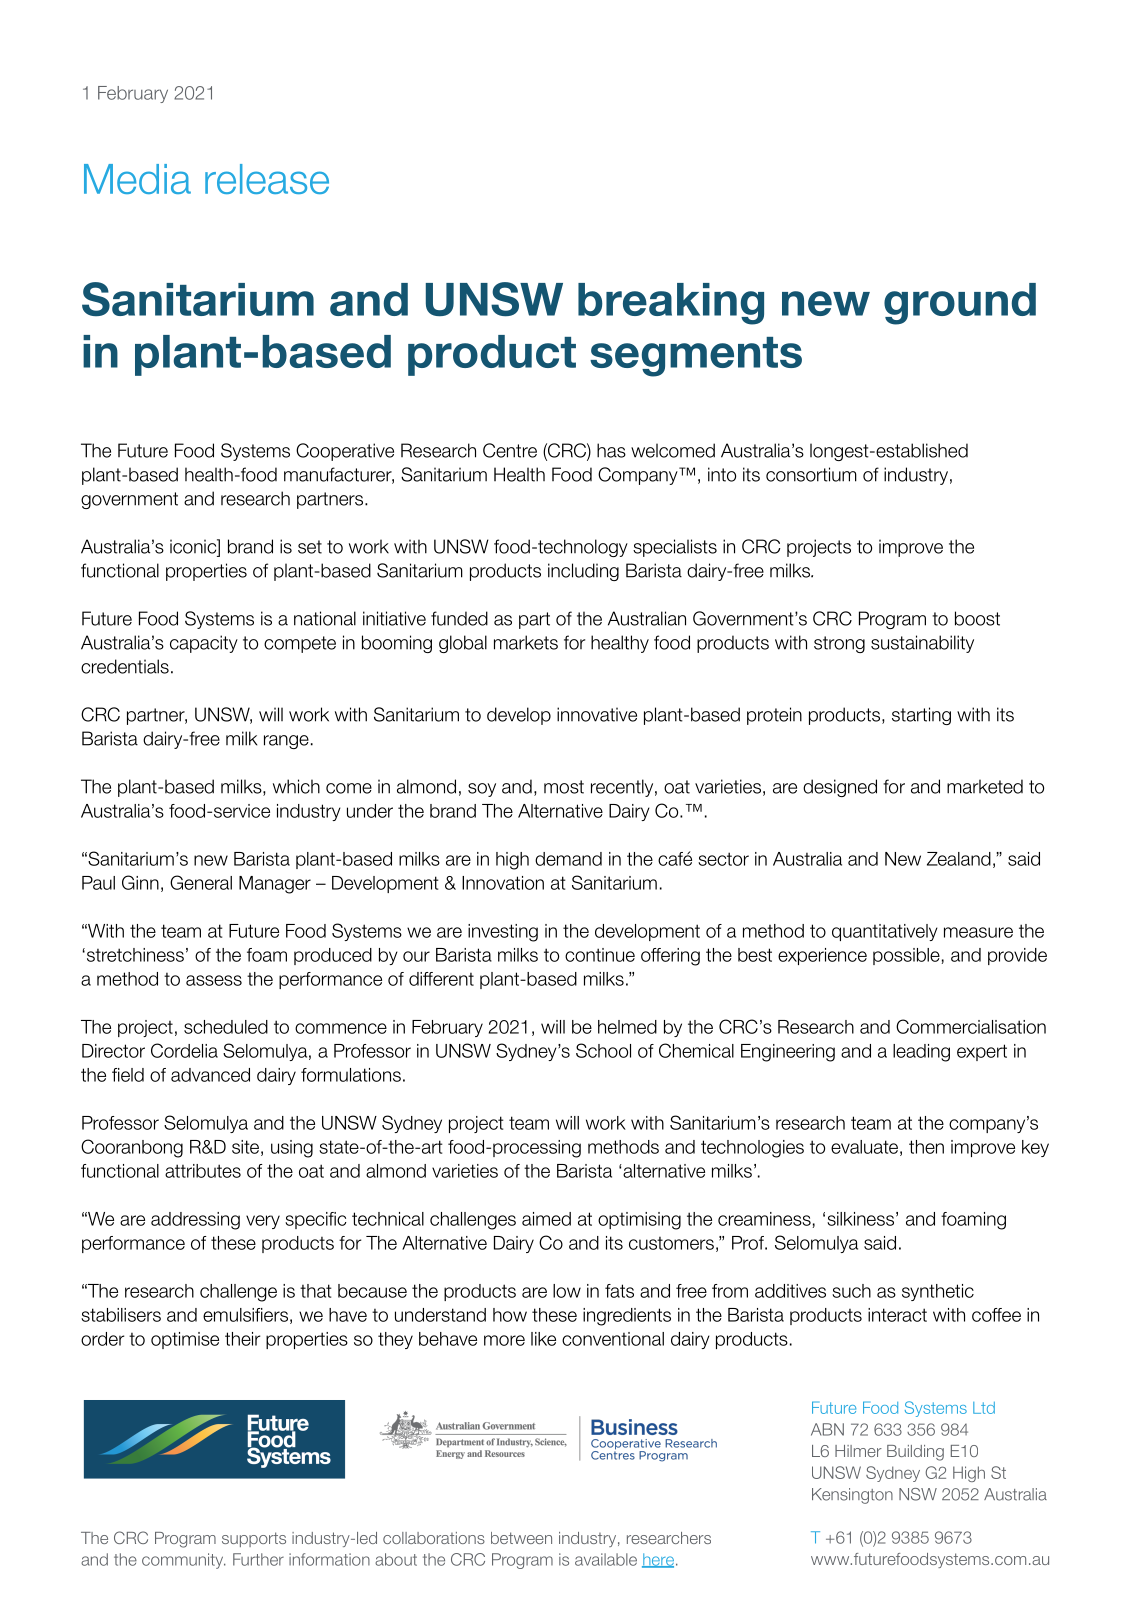  Describe the element at coordinates (201, 882) in the image. I see `General` at that location.
